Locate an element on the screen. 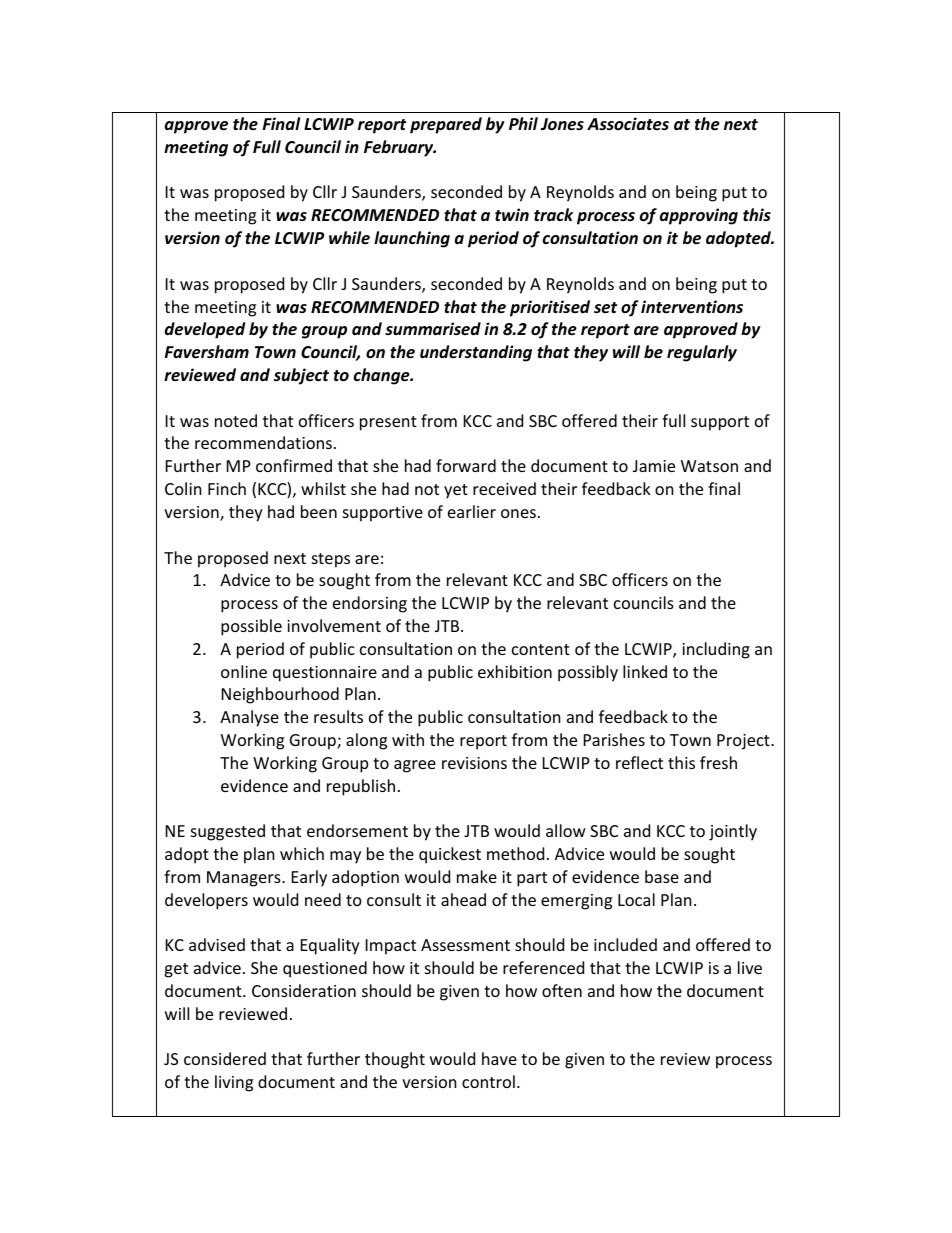  possible is located at coordinates (251, 627).
